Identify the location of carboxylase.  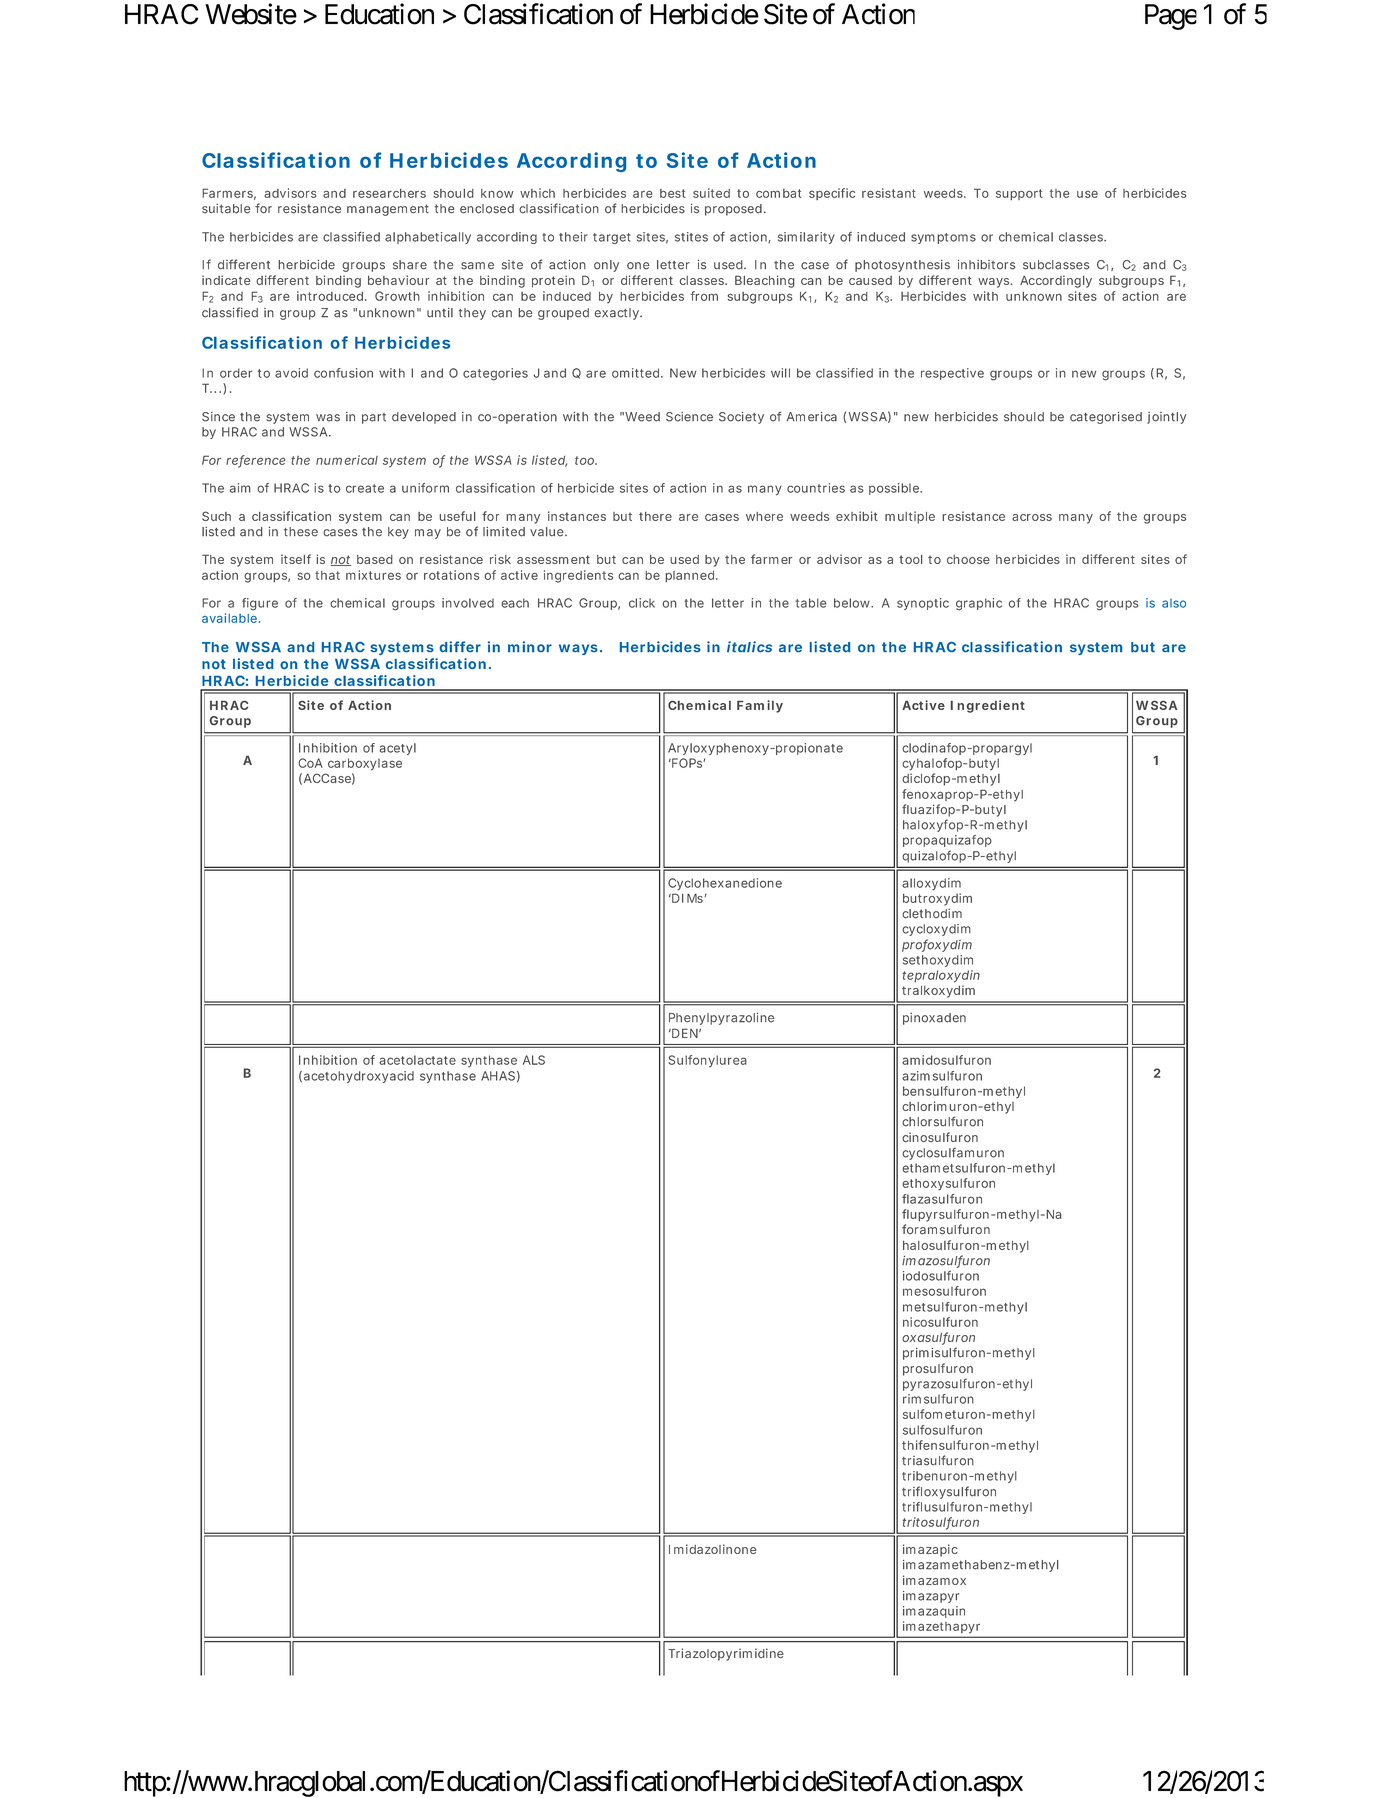
(365, 764).
